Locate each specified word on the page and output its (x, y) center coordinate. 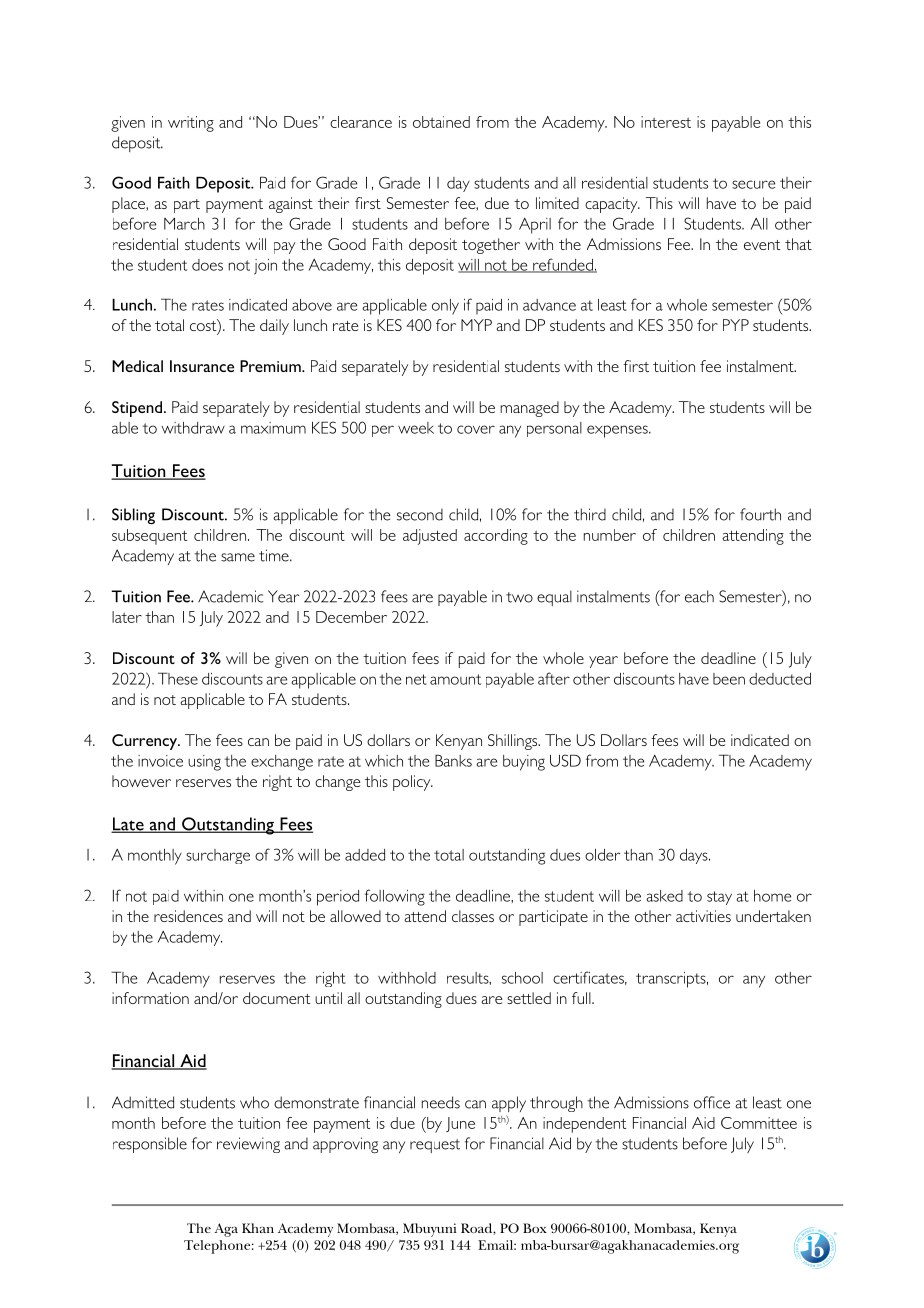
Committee (759, 1123)
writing (191, 124)
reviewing (248, 1145)
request (435, 1146)
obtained (441, 122)
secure (753, 184)
